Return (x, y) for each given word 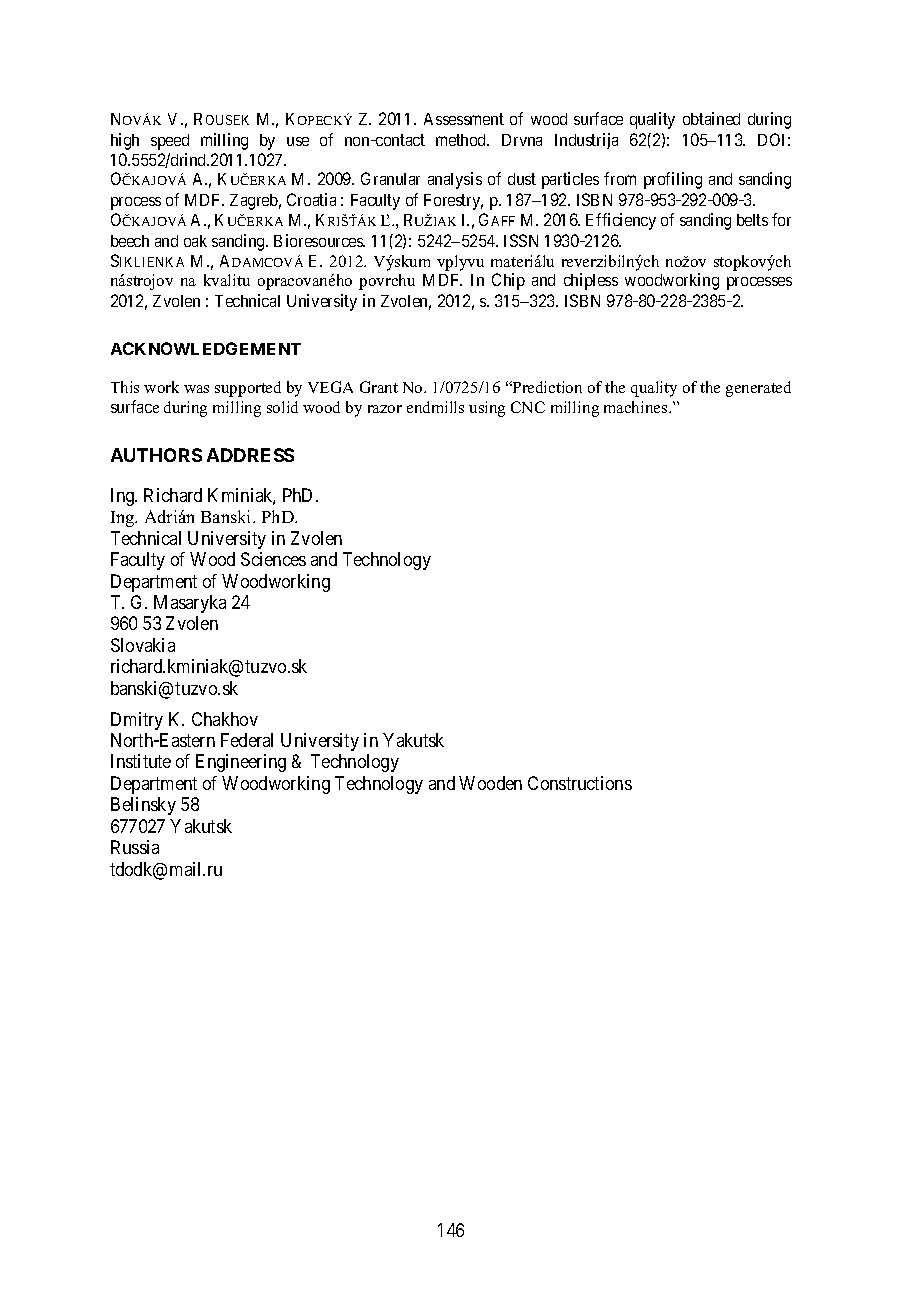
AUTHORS (156, 455)
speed (170, 142)
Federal (247, 740)
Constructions (580, 783)
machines (637, 407)
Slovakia (143, 645)
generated (758, 389)
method (462, 140)
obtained (711, 118)
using (487, 409)
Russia (135, 847)
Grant (379, 387)
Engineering (241, 763)
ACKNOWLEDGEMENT (206, 348)
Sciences (273, 559)
